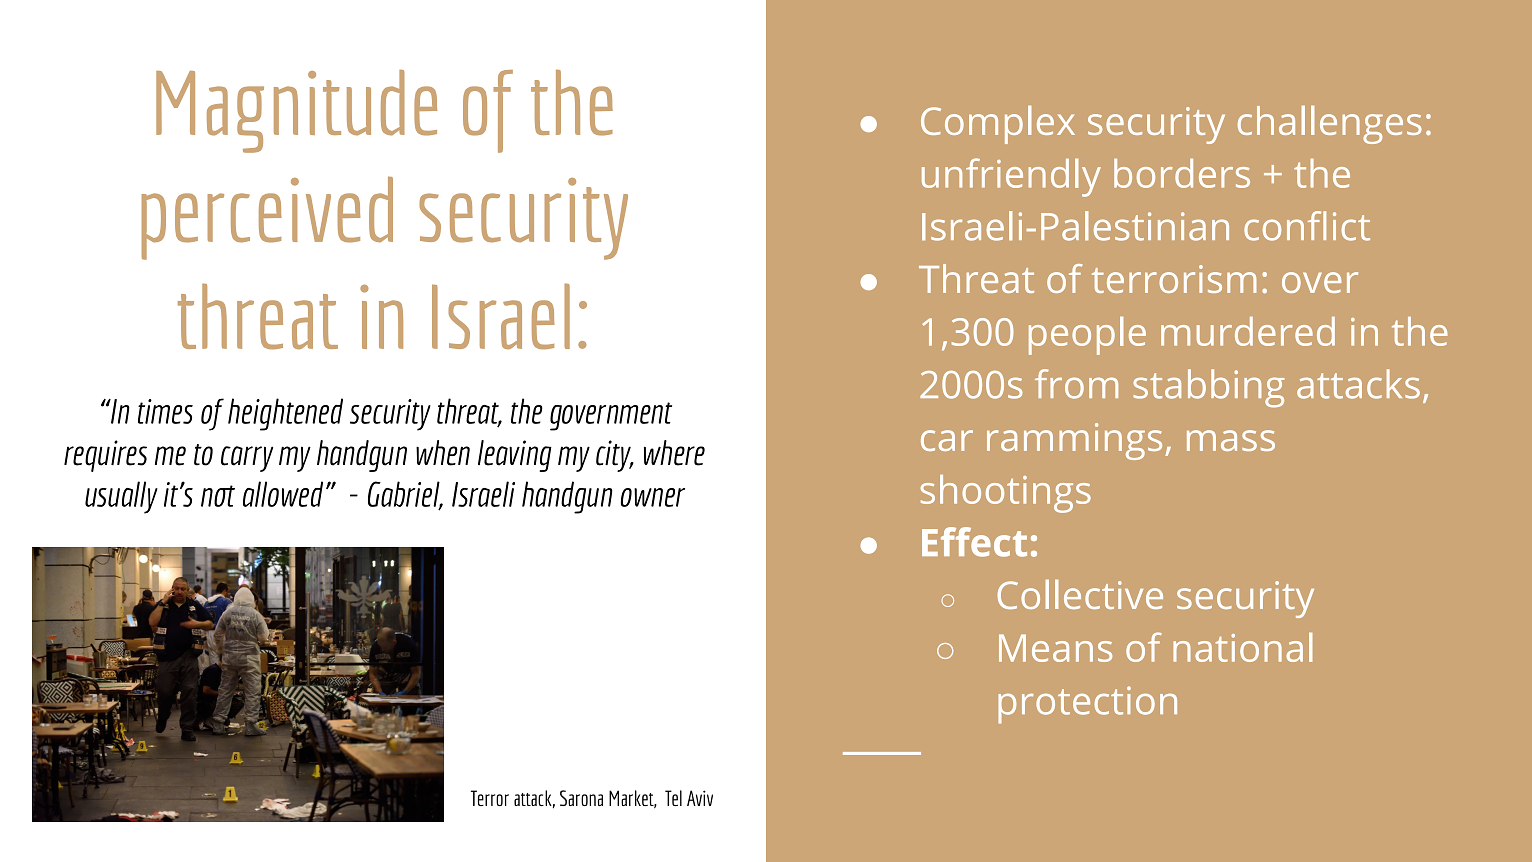  What do you see at coordinates (296, 111) in the screenshot?
I see `Magnitude` at bounding box center [296, 111].
